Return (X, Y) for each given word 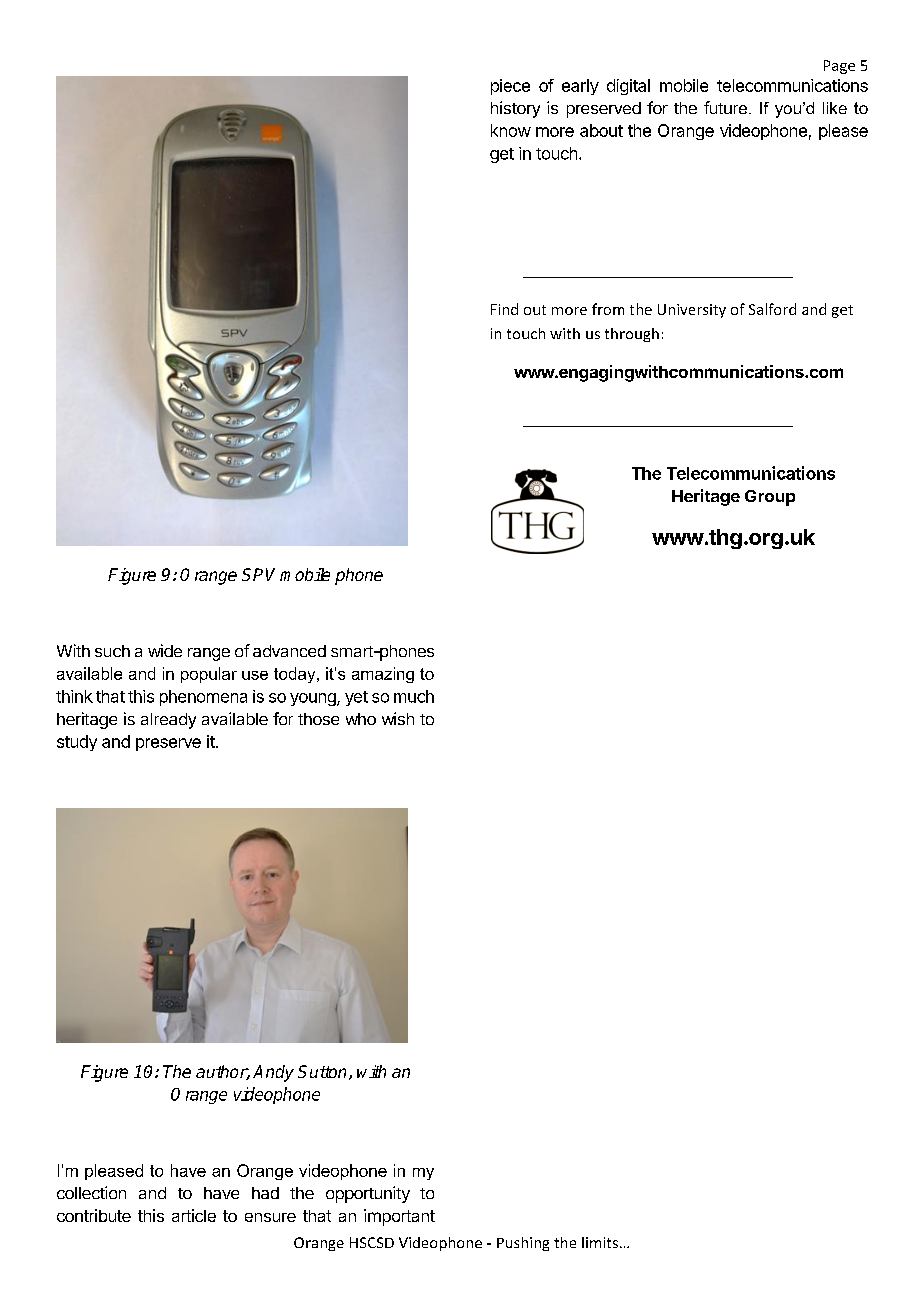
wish (398, 718)
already (168, 721)
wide (165, 650)
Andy (273, 1073)
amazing (383, 675)
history (515, 109)
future (727, 107)
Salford (772, 309)
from (608, 309)
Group (770, 498)
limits (601, 1242)
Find (504, 309)
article (194, 1215)
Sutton (324, 1072)
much (414, 696)
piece (510, 87)
